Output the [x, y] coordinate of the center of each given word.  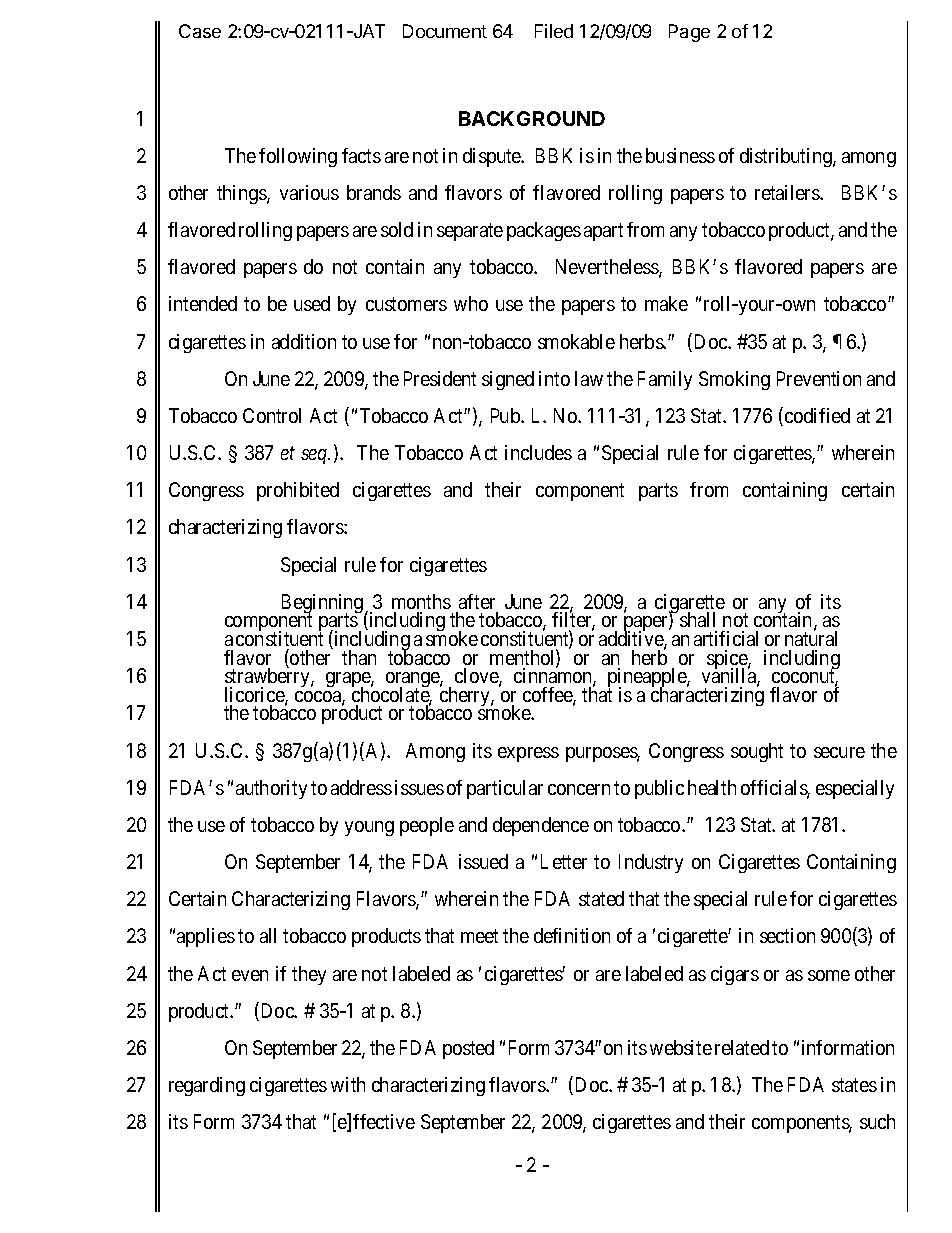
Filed [554, 31]
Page [689, 33]
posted [468, 1049]
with [348, 1084]
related [742, 1047]
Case [200, 31]
